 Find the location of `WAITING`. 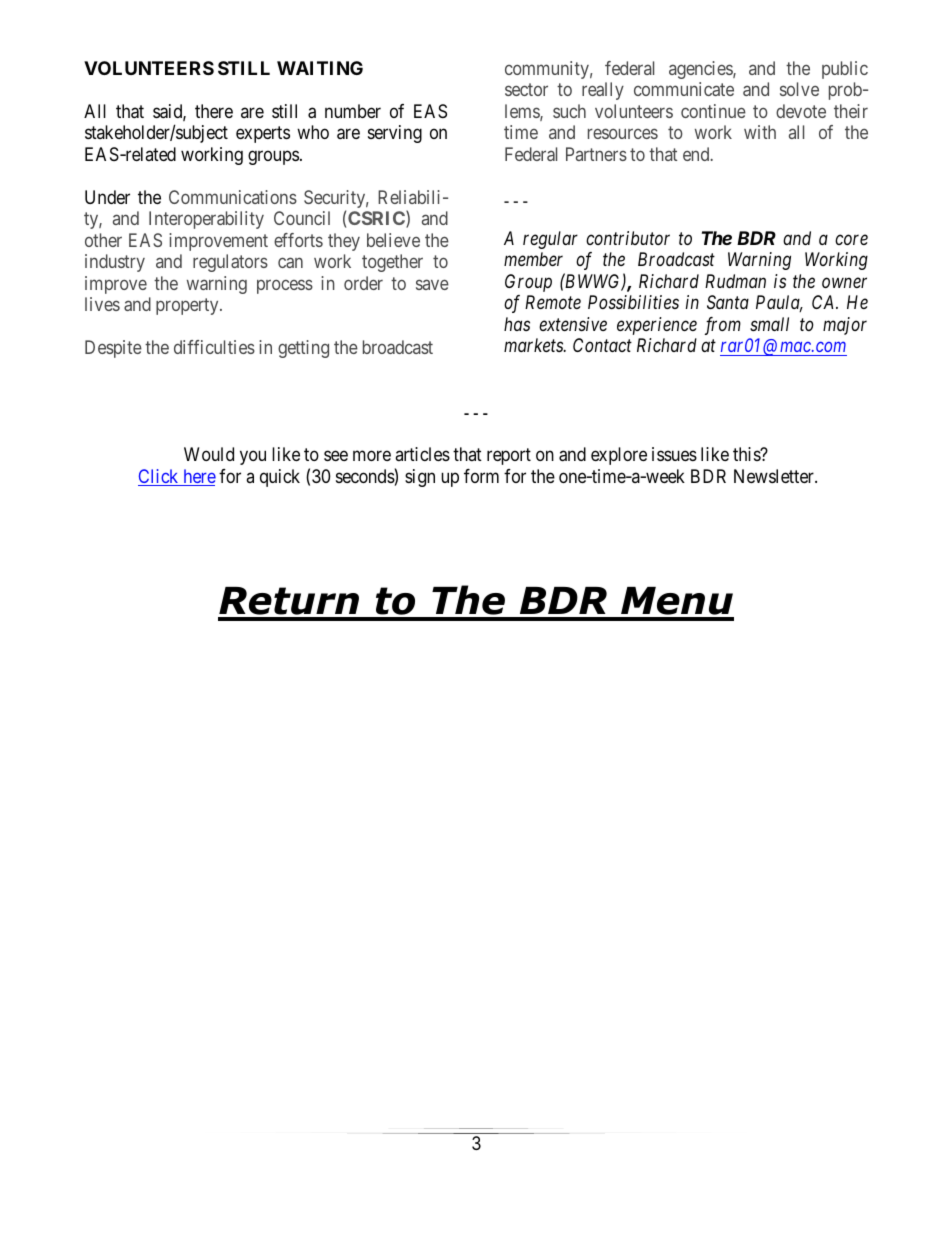

WAITING is located at coordinates (320, 68).
